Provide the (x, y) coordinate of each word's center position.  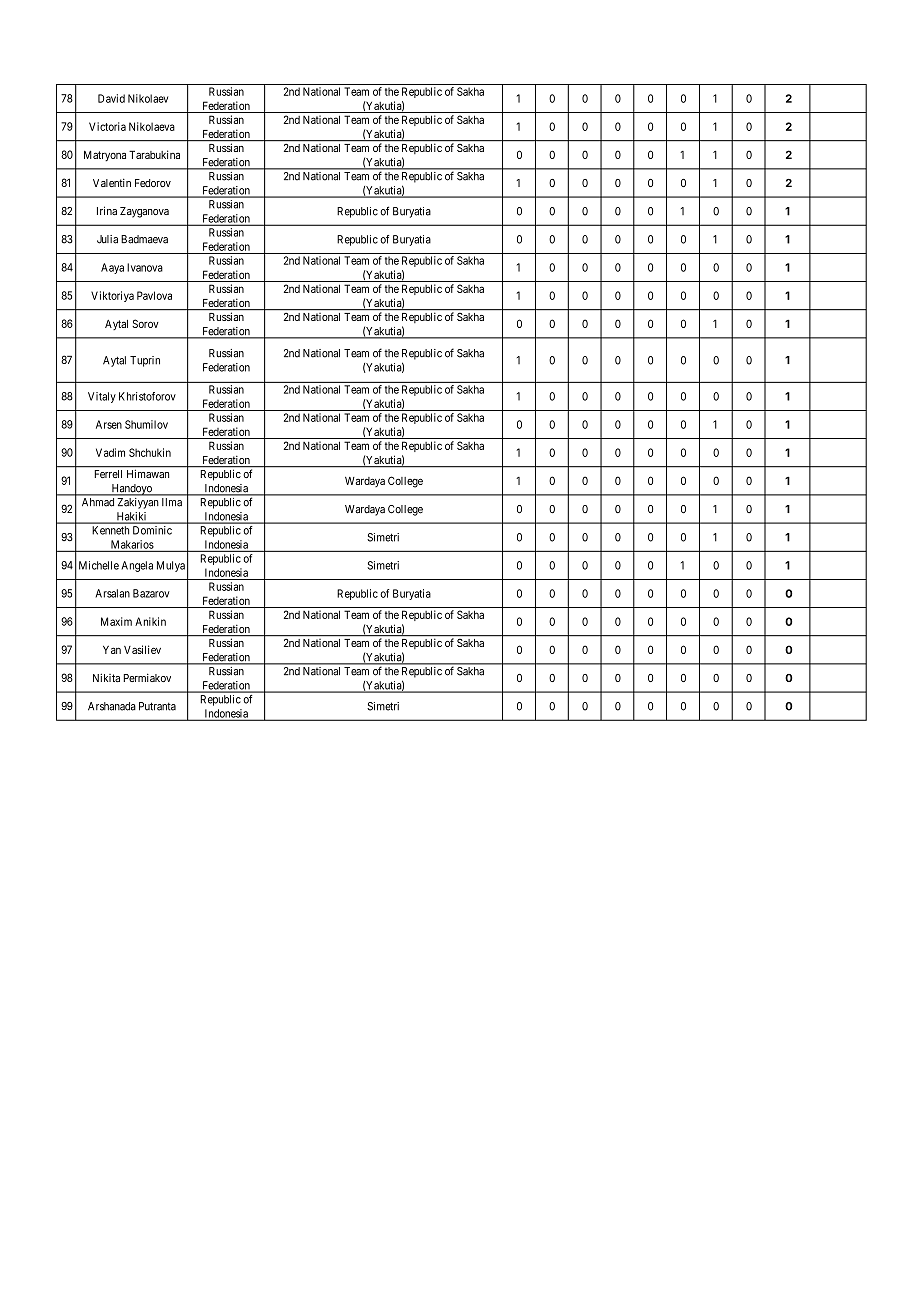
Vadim (110, 452)
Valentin (112, 182)
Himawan (148, 474)
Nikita (106, 677)
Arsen (109, 424)
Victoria (107, 126)
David (111, 98)
